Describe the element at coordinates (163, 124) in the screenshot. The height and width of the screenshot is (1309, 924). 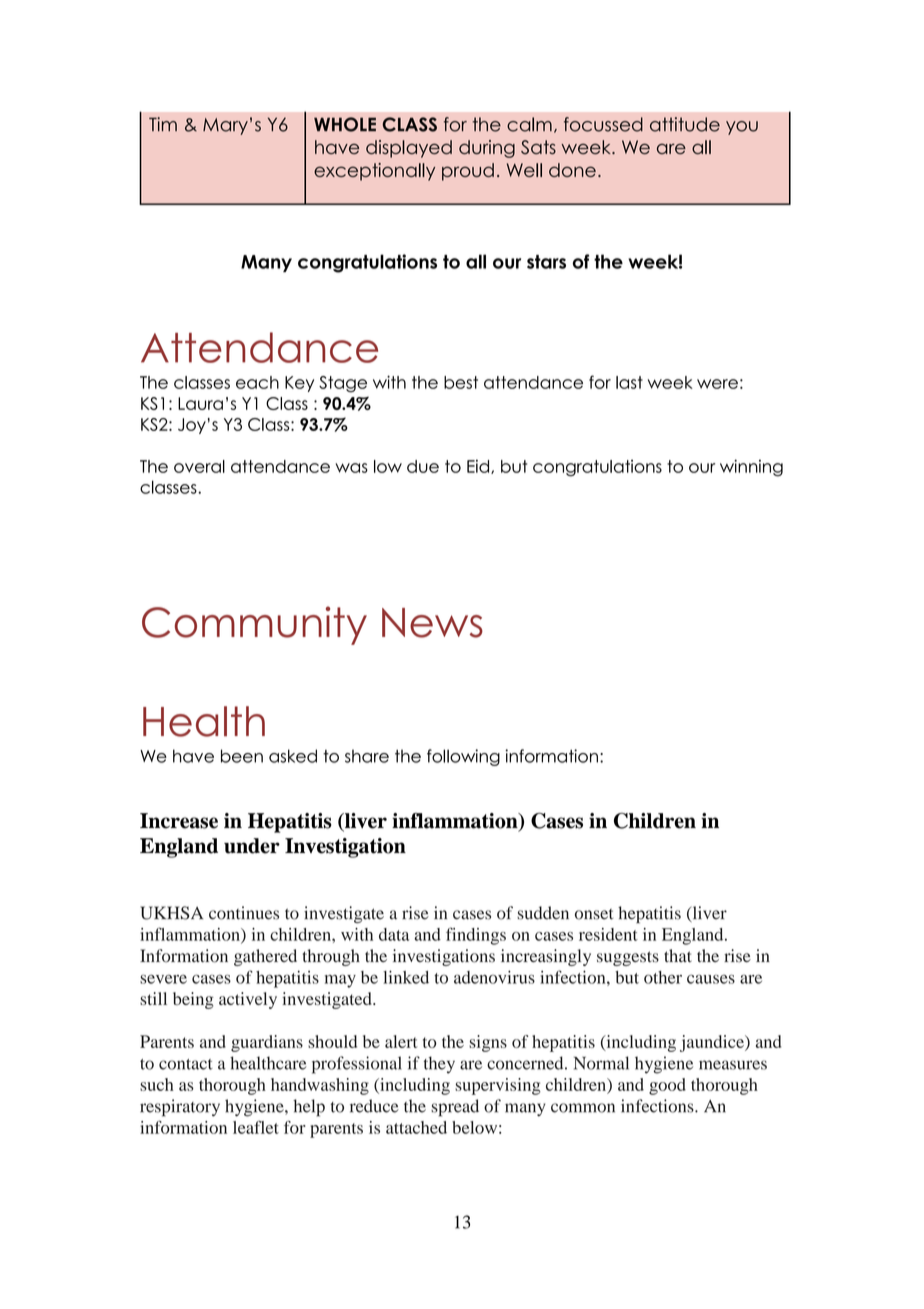
I see `Tim` at that location.
